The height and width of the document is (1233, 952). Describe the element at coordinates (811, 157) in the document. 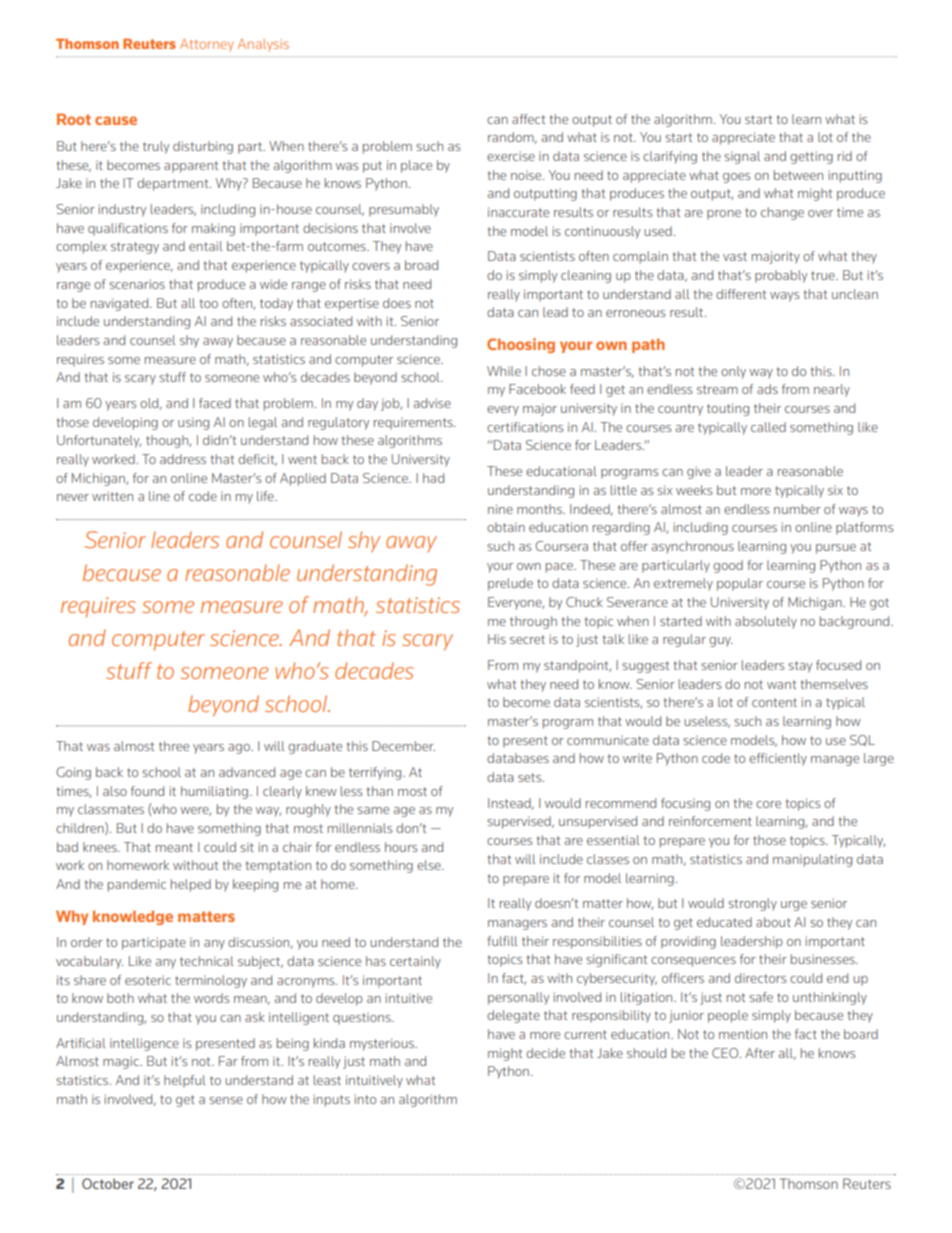

I see `getting` at that location.
